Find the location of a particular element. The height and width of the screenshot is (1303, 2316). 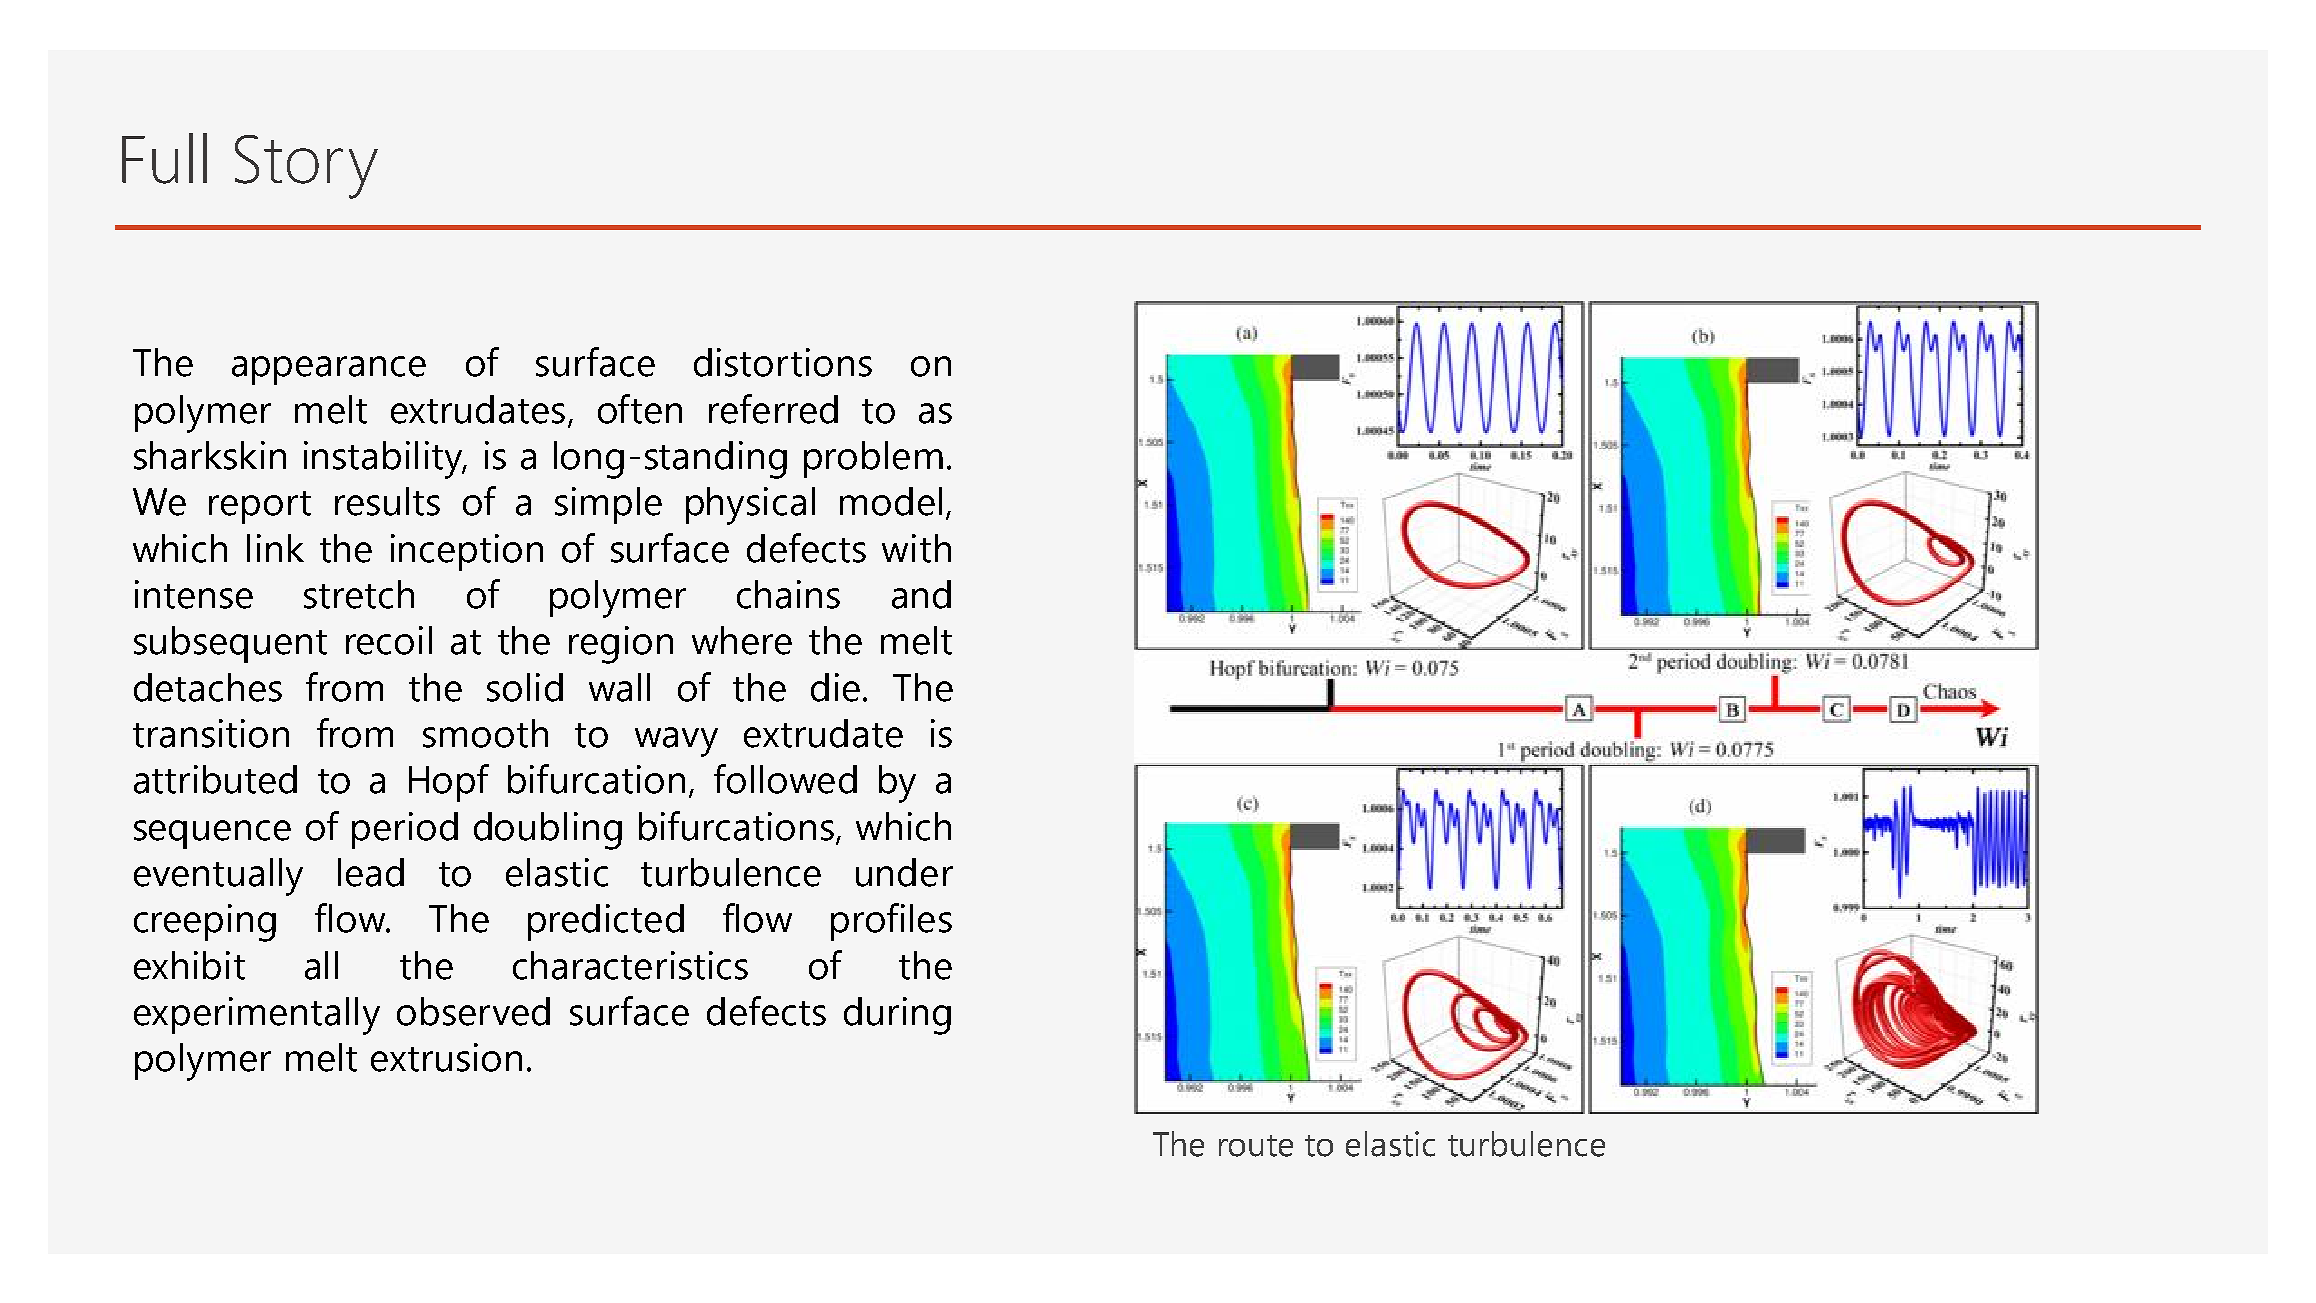

referred is located at coordinates (773, 409).
